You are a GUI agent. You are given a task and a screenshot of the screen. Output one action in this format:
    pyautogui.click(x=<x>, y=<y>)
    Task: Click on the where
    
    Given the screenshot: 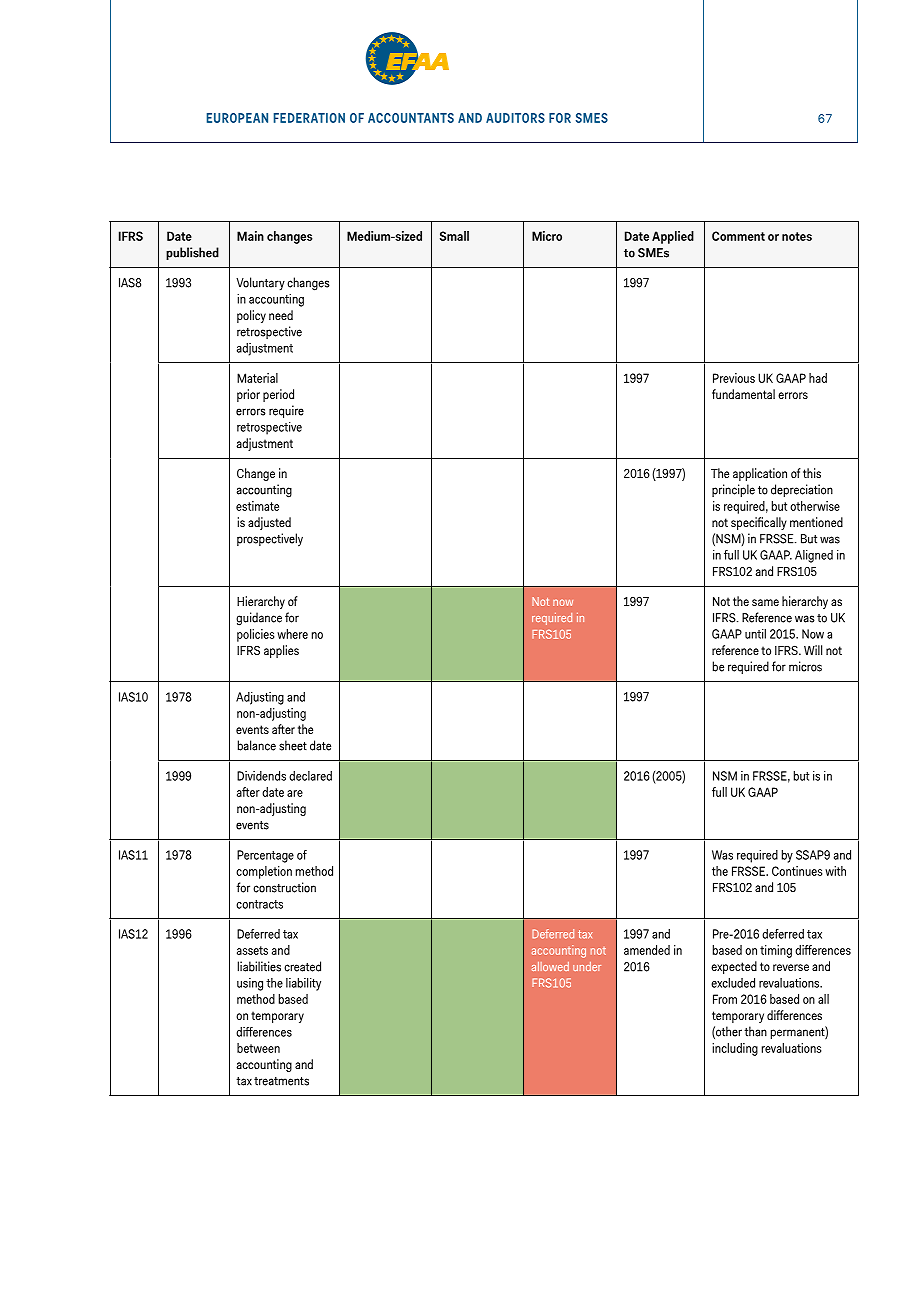 What is the action you would take?
    pyautogui.click(x=292, y=634)
